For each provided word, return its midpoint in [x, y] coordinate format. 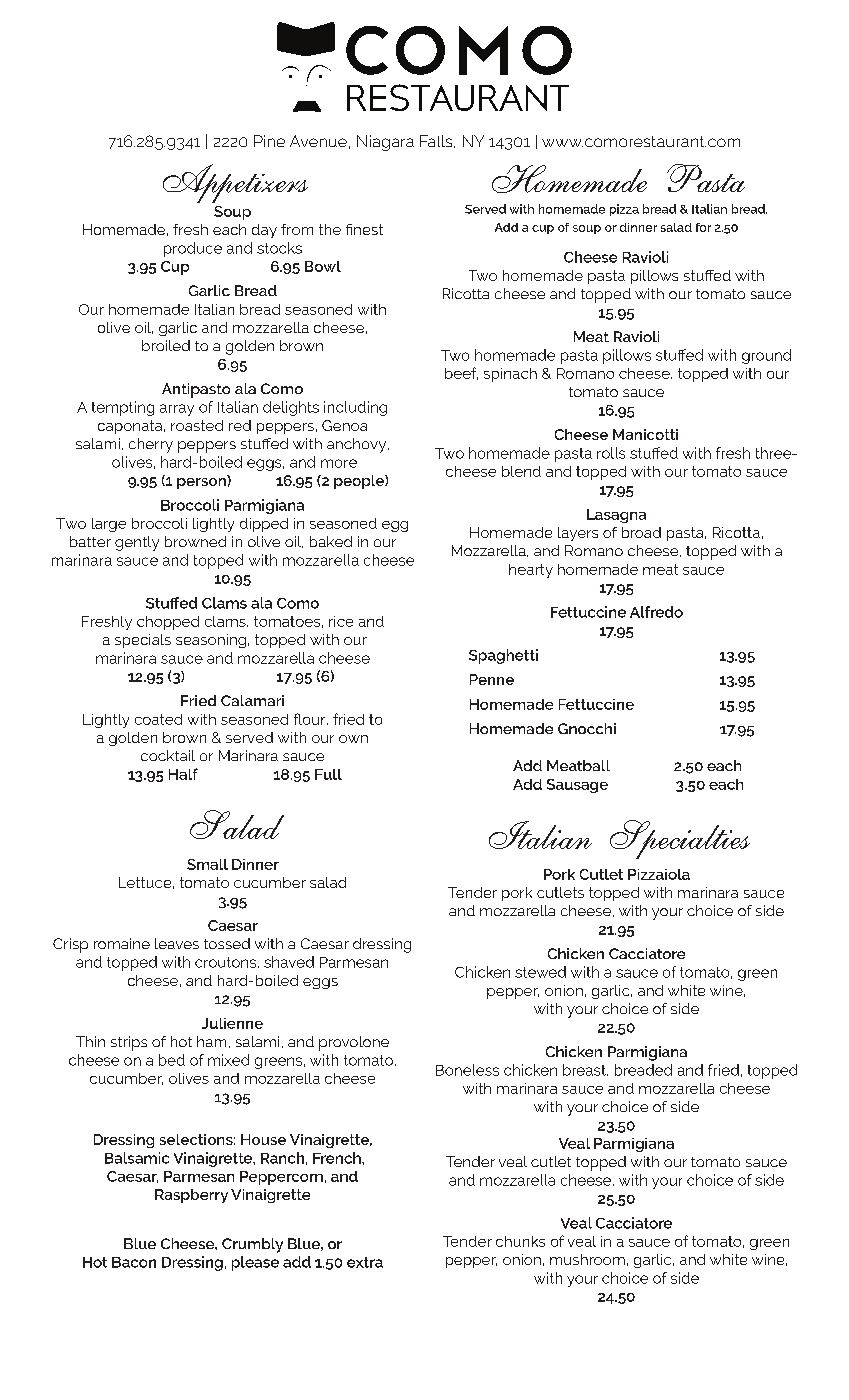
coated [158, 719]
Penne [492, 679]
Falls [437, 141]
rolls [611, 453]
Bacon [134, 1262]
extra [365, 1262]
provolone [354, 1043]
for [703, 227]
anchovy [358, 445]
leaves [177, 943]
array [177, 410]
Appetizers [235, 183]
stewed [540, 972]
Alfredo [656, 612]
